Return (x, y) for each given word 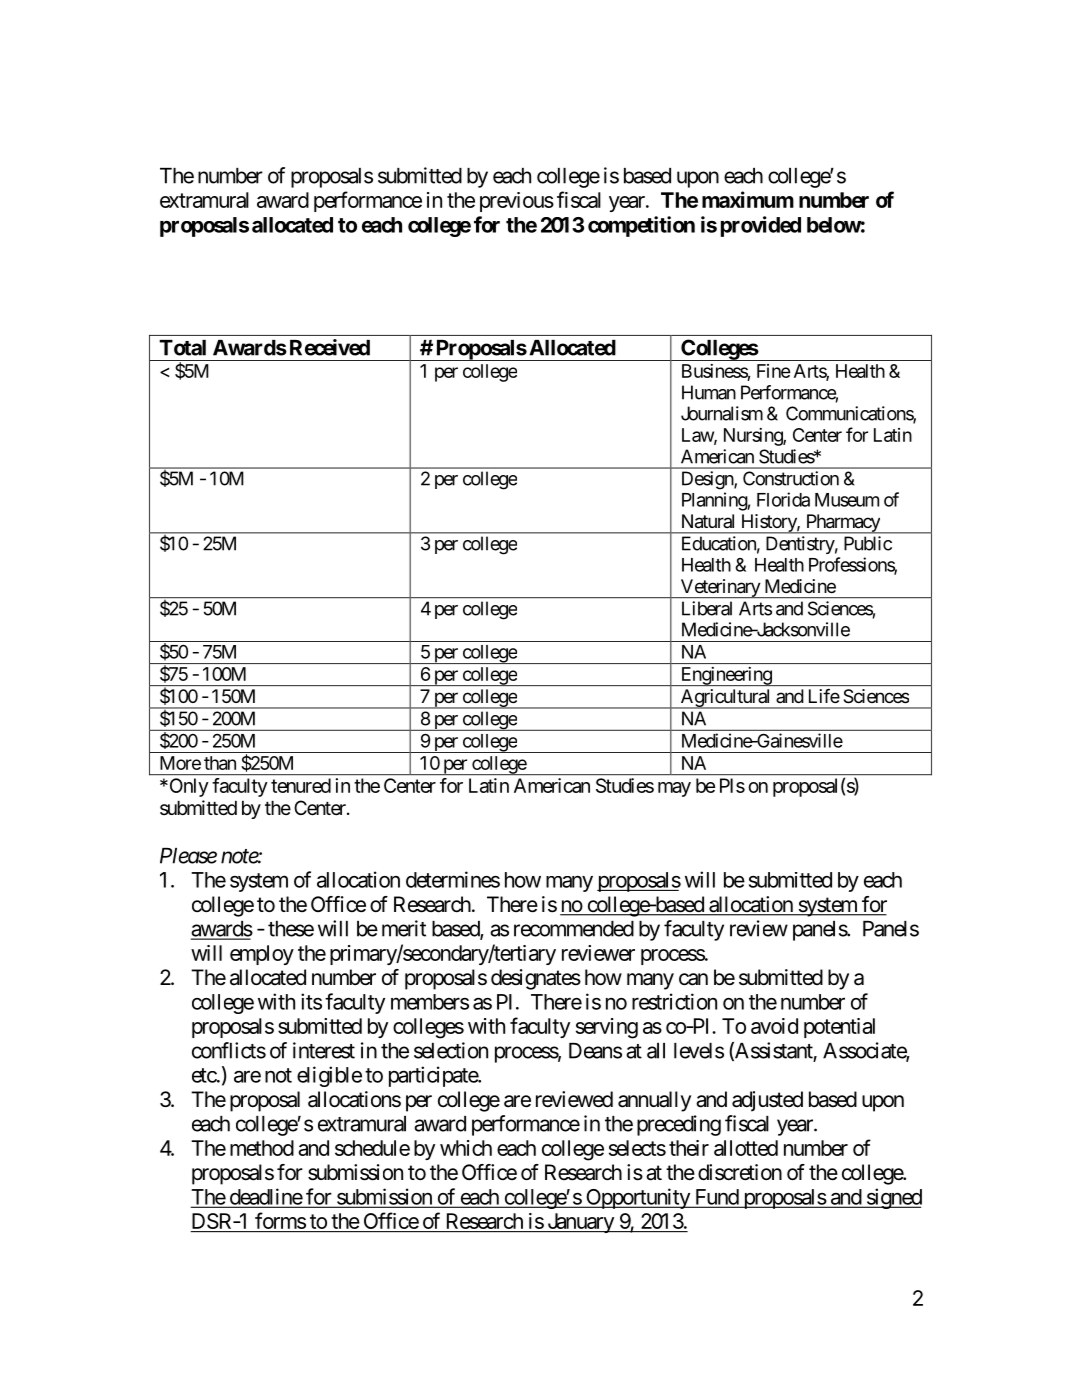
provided (761, 226)
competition (641, 226)
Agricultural (725, 699)
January (580, 1223)
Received (330, 347)
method (262, 1148)
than (220, 763)
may (674, 789)
